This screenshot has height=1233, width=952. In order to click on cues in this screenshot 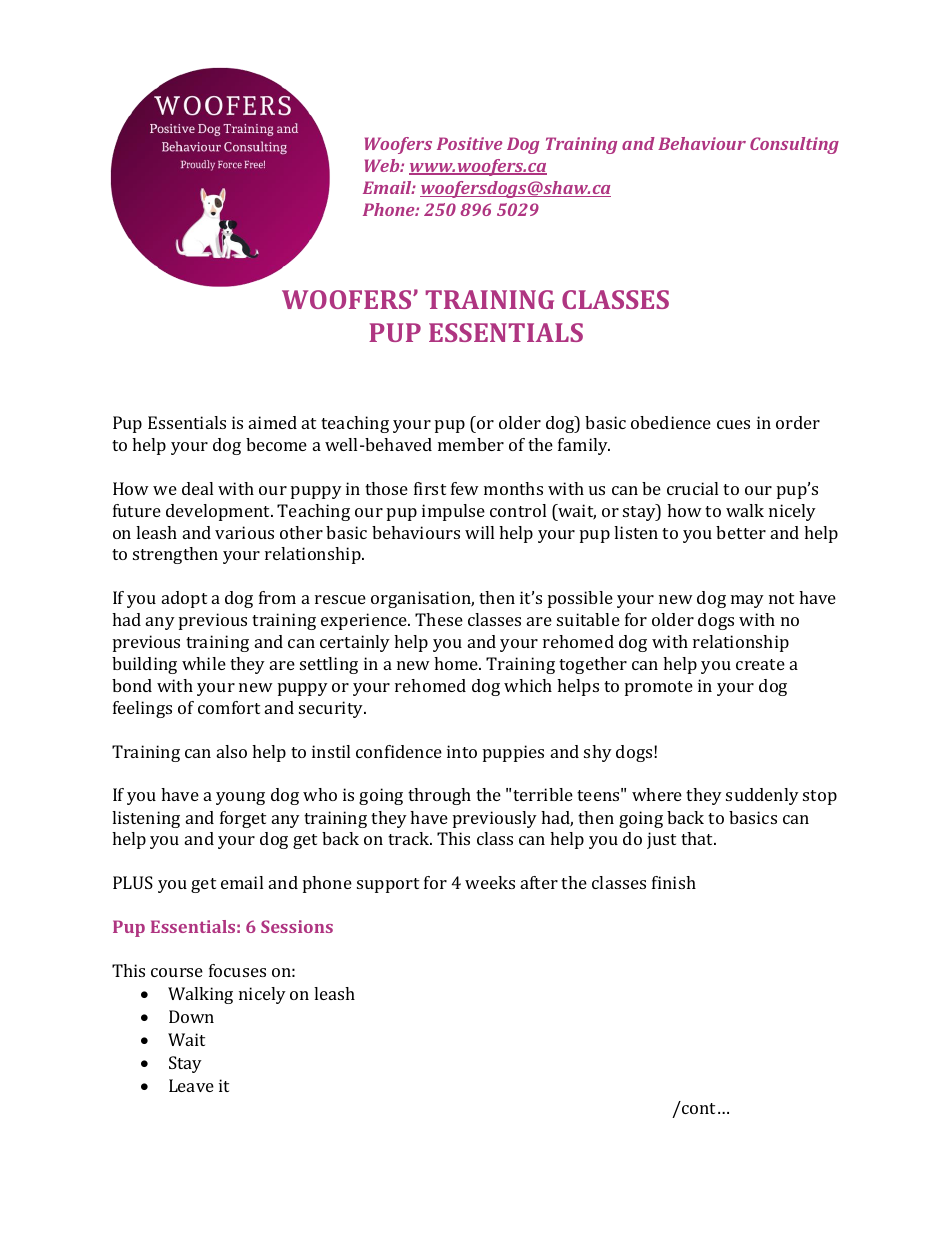, I will do `click(733, 424)`.
